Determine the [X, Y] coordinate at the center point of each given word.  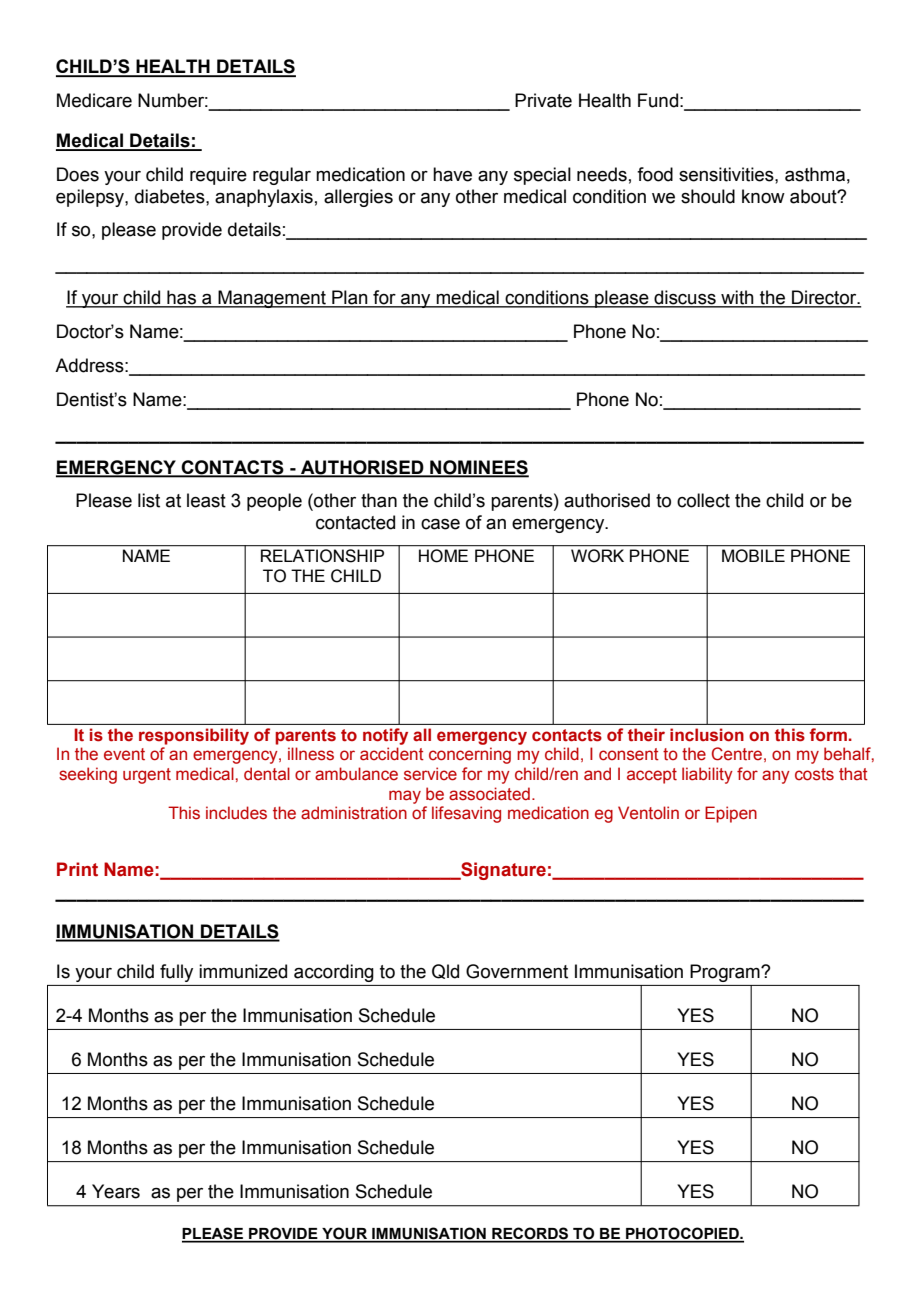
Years [116, 1191]
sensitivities [727, 174]
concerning [470, 755]
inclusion [707, 735]
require [218, 176]
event [124, 754]
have [452, 174]
